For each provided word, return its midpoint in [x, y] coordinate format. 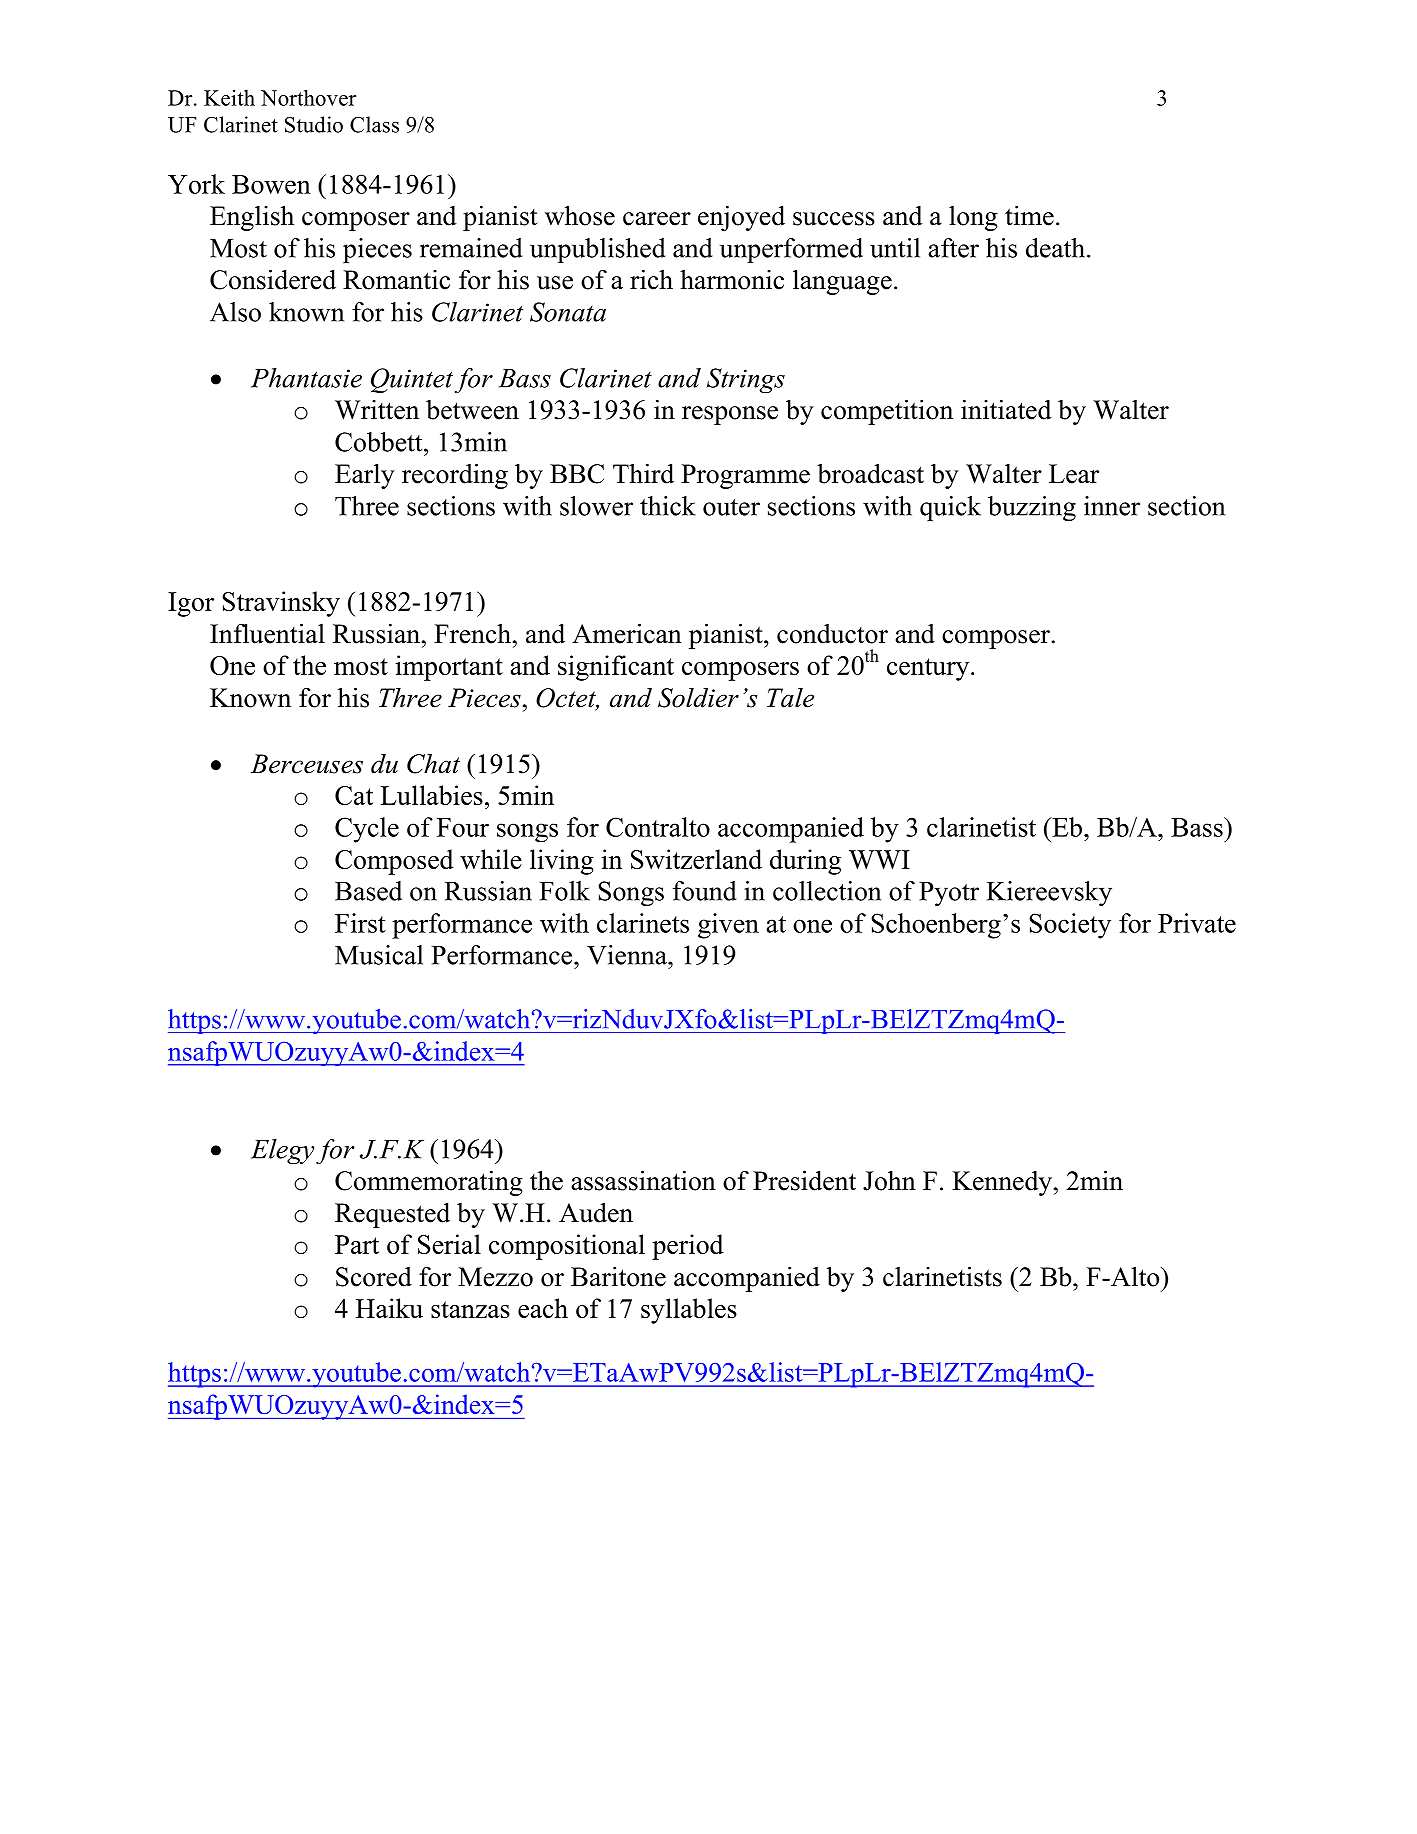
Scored [374, 1277]
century [929, 669]
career [657, 219]
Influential [267, 633]
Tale [790, 698]
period [688, 1247]
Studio [314, 124]
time [1029, 215]
